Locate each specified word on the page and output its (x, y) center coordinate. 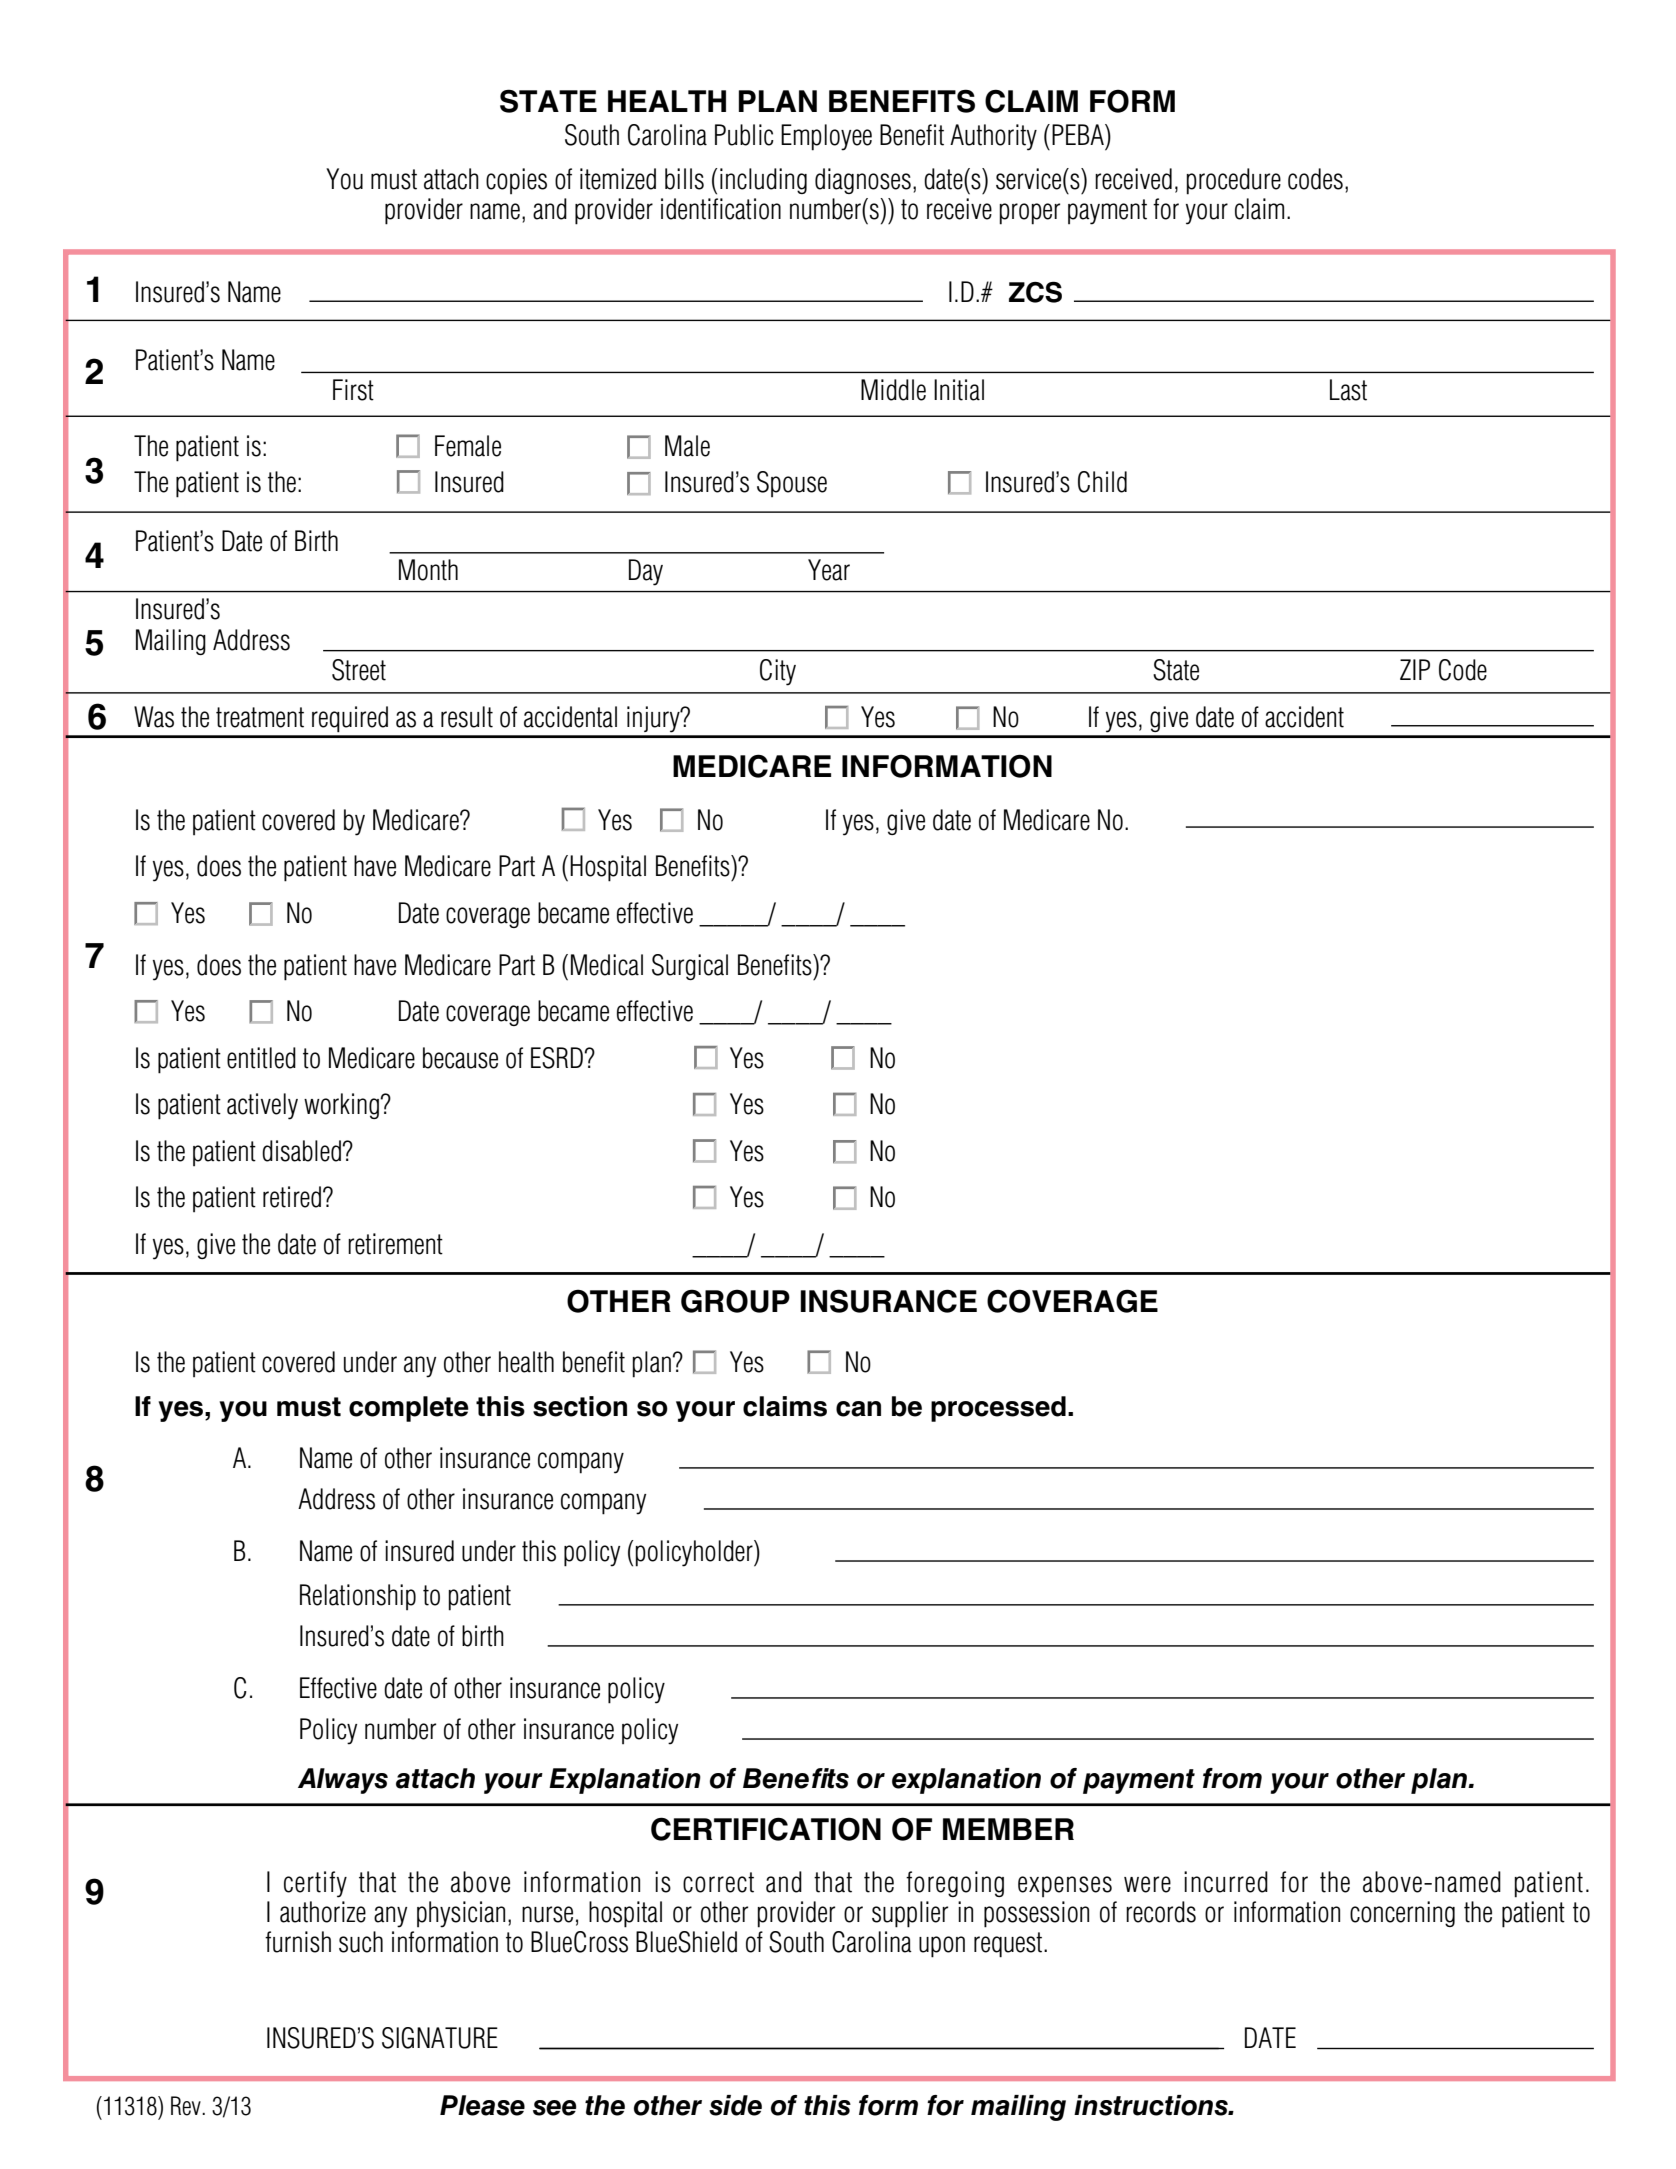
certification (766, 1829)
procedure (1233, 181)
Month (428, 570)
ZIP (1415, 669)
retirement (395, 1244)
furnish (298, 1942)
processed (998, 1409)
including (763, 181)
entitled (261, 1058)
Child (1102, 482)
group (735, 1301)
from (1232, 1778)
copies (516, 181)
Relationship (358, 1597)
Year (829, 570)
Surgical (690, 967)
